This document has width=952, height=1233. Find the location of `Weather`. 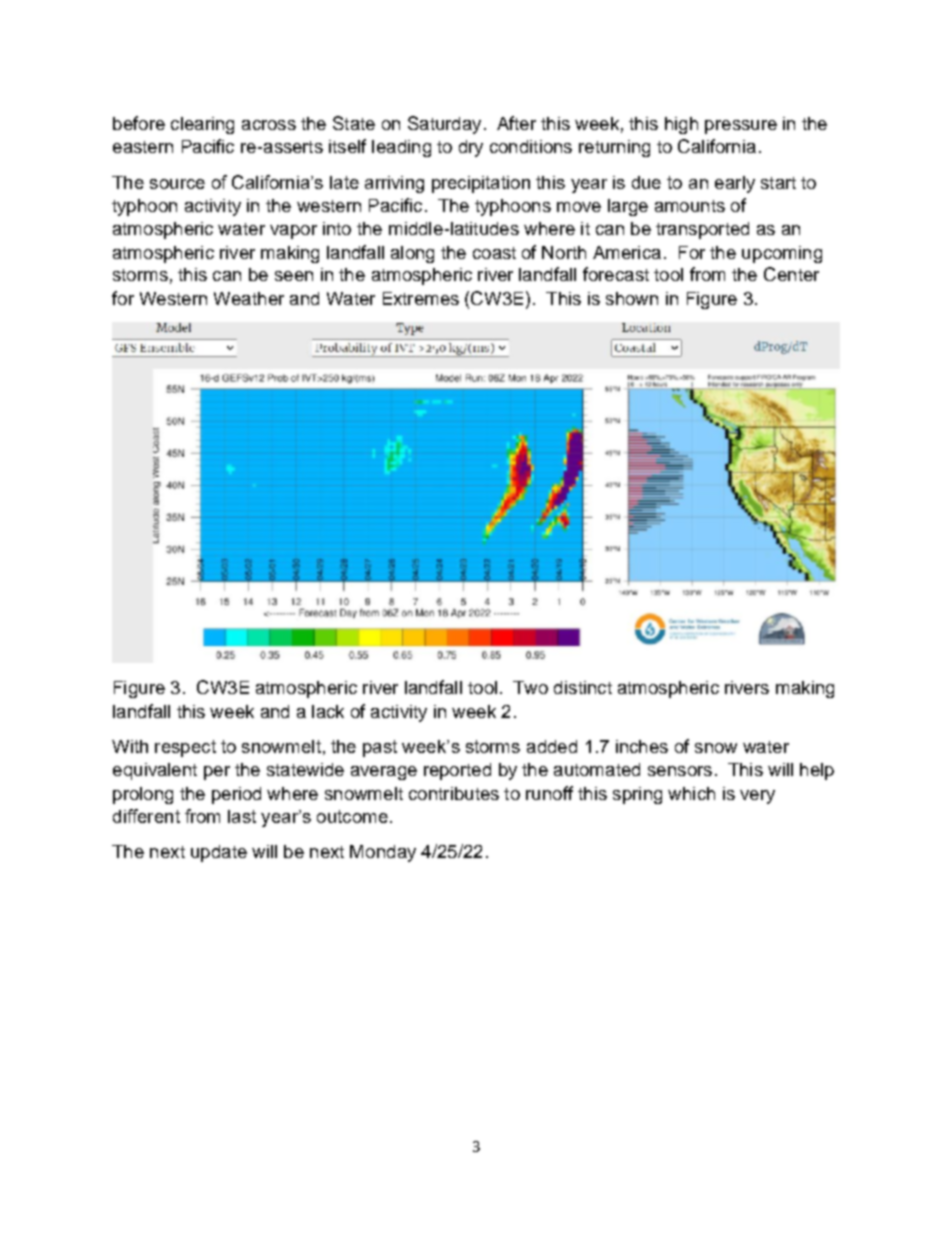

Weather is located at coordinates (249, 298).
